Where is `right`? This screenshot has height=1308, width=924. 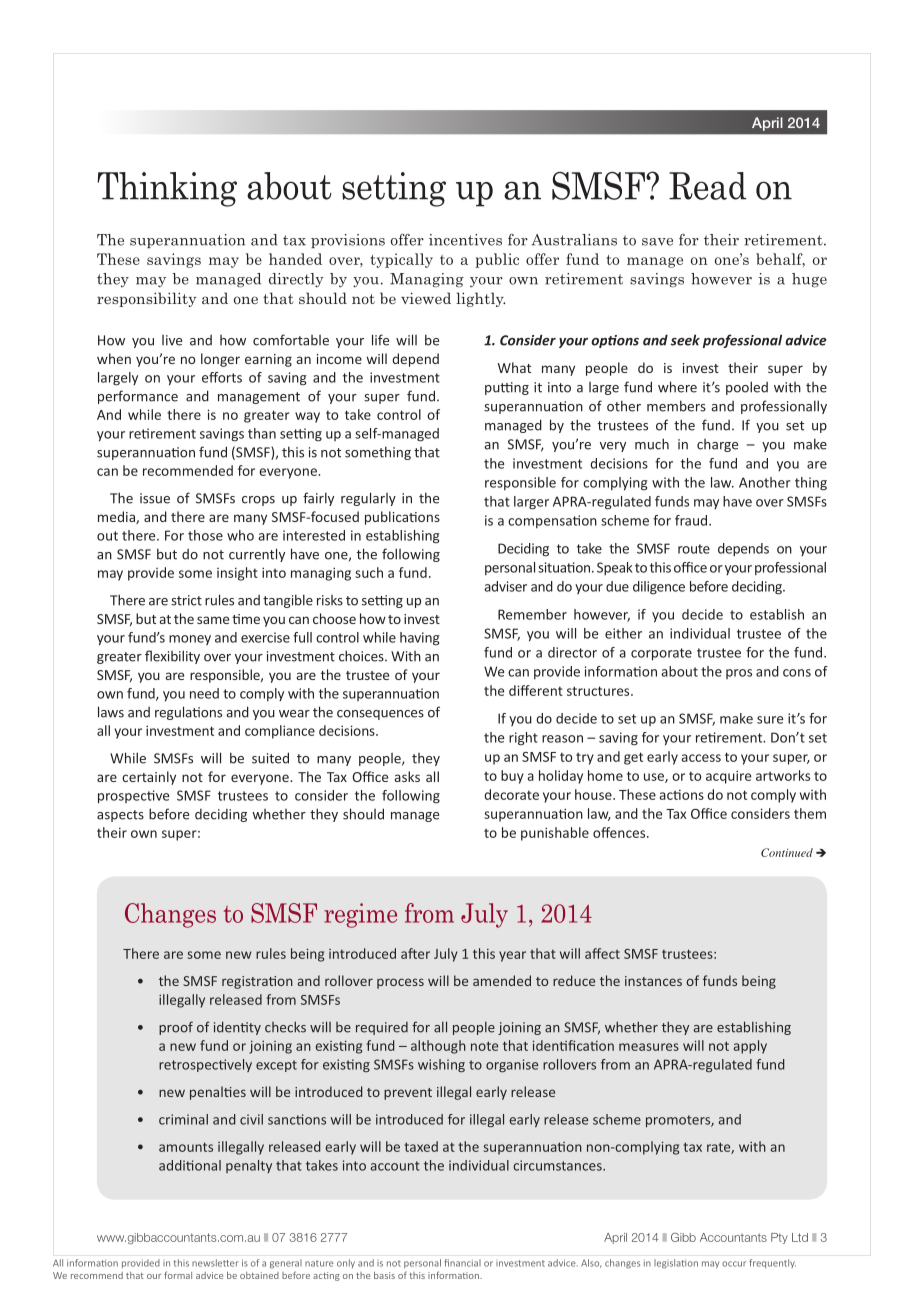 right is located at coordinates (523, 739).
